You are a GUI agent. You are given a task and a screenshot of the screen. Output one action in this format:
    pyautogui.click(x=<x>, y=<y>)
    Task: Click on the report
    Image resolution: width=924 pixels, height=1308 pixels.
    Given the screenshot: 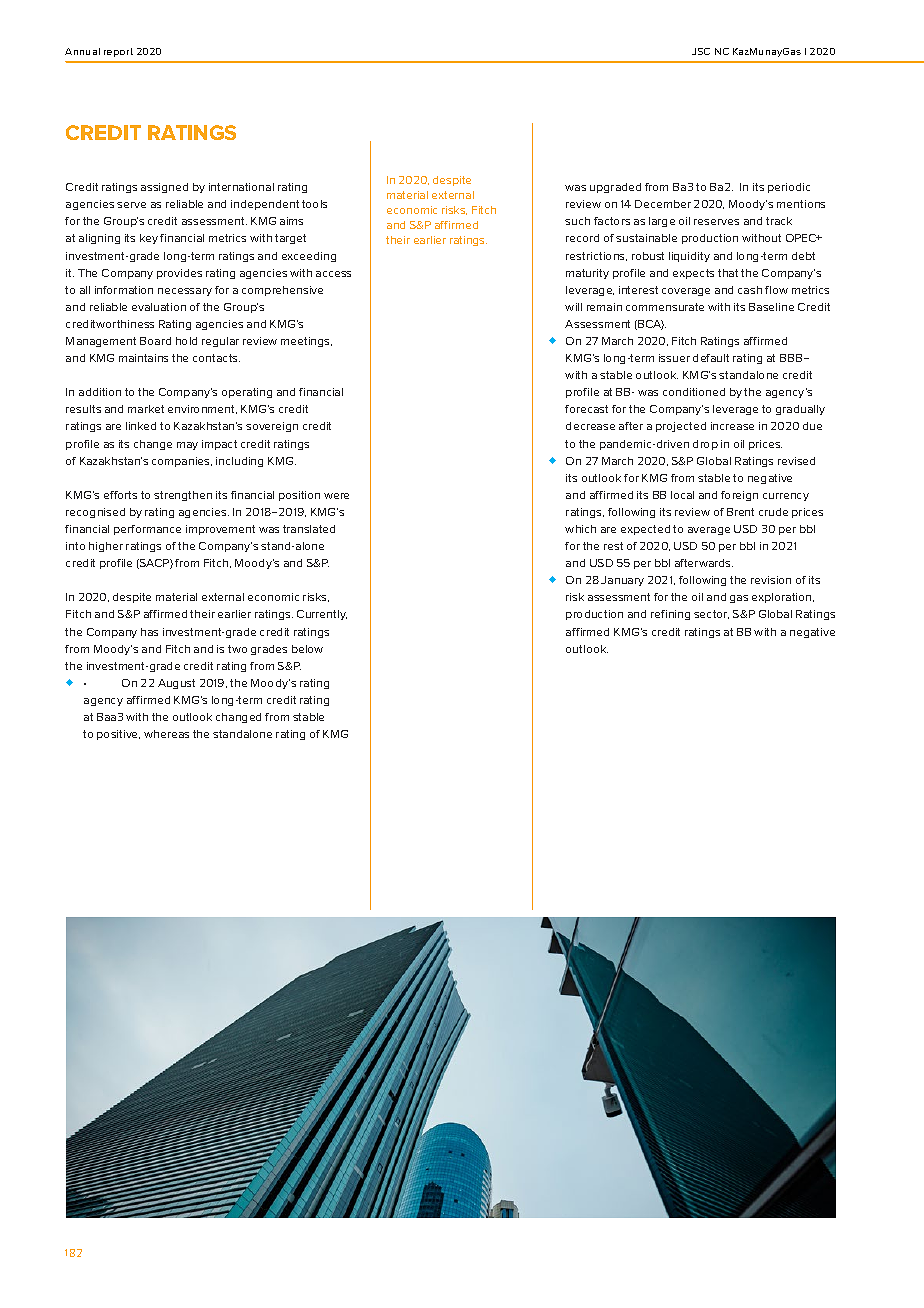 What is the action you would take?
    pyautogui.click(x=118, y=52)
